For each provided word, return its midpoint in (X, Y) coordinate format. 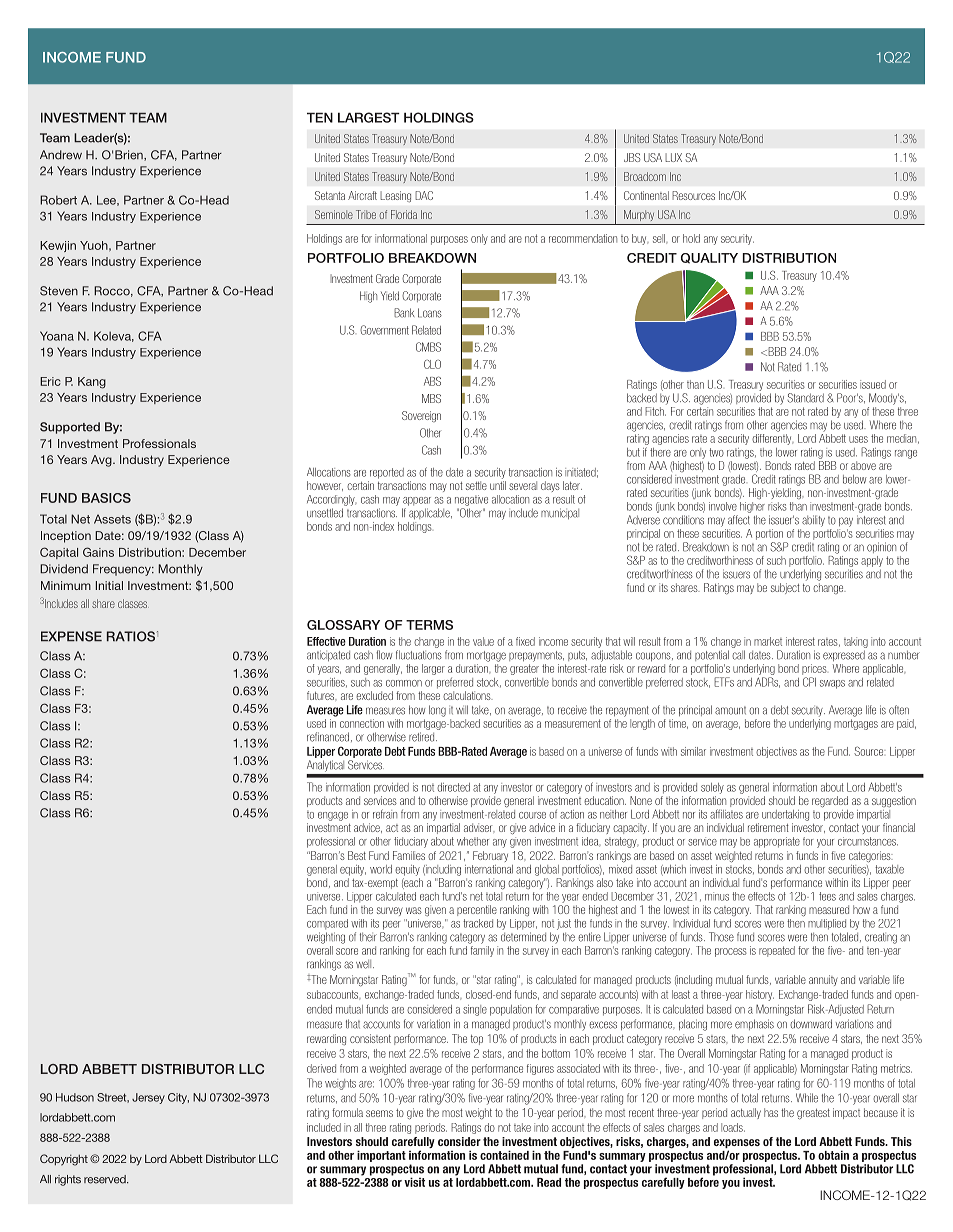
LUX (673, 157)
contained (504, 1155)
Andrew (61, 155)
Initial (109, 585)
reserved (106, 1179)
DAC (424, 195)
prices (814, 669)
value (483, 641)
